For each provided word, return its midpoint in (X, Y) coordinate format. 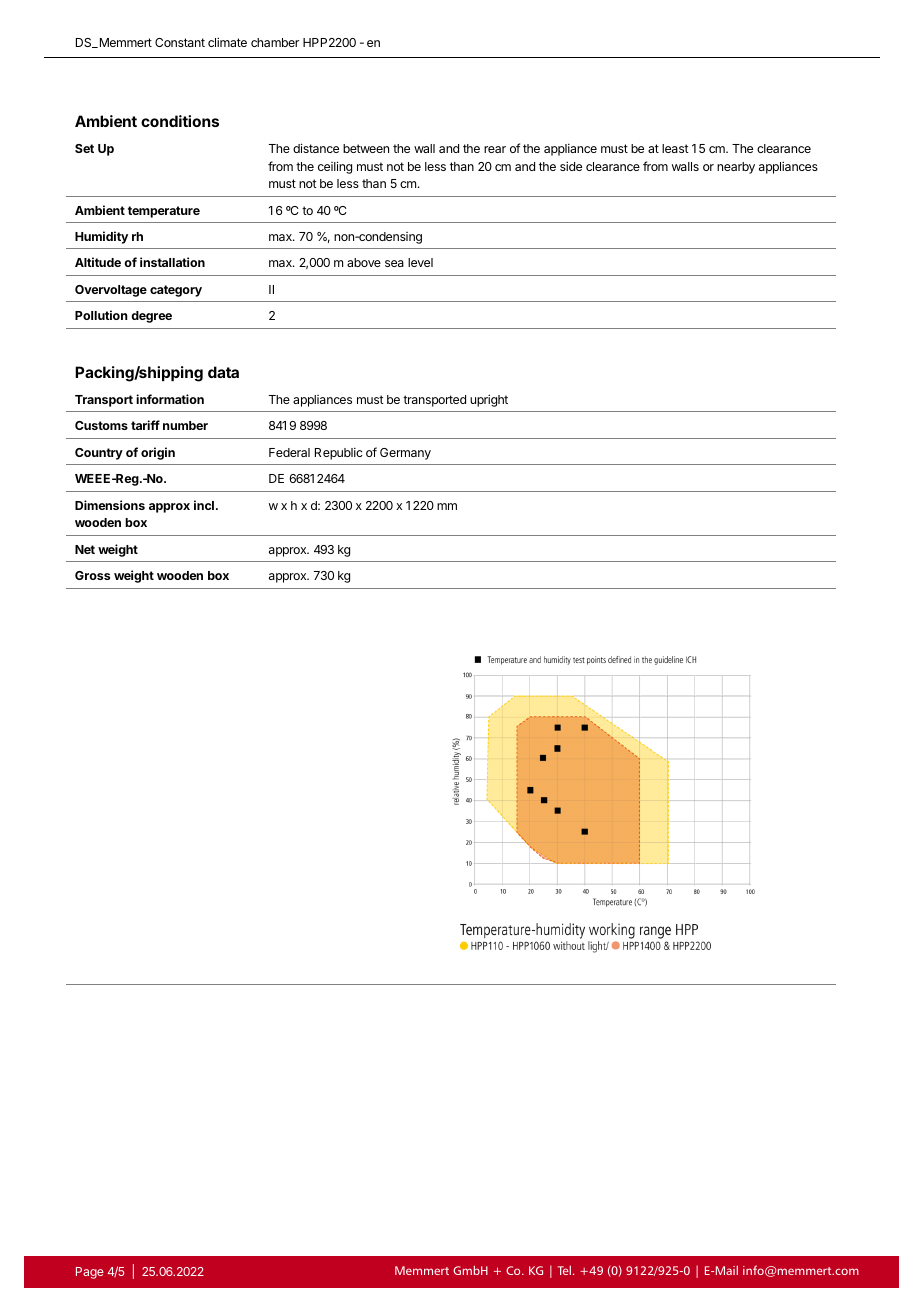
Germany (405, 454)
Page (90, 1273)
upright (489, 400)
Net (85, 549)
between (366, 148)
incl (204, 505)
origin (158, 453)
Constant (180, 42)
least (675, 148)
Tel (564, 1270)
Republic (339, 453)
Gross (92, 575)
